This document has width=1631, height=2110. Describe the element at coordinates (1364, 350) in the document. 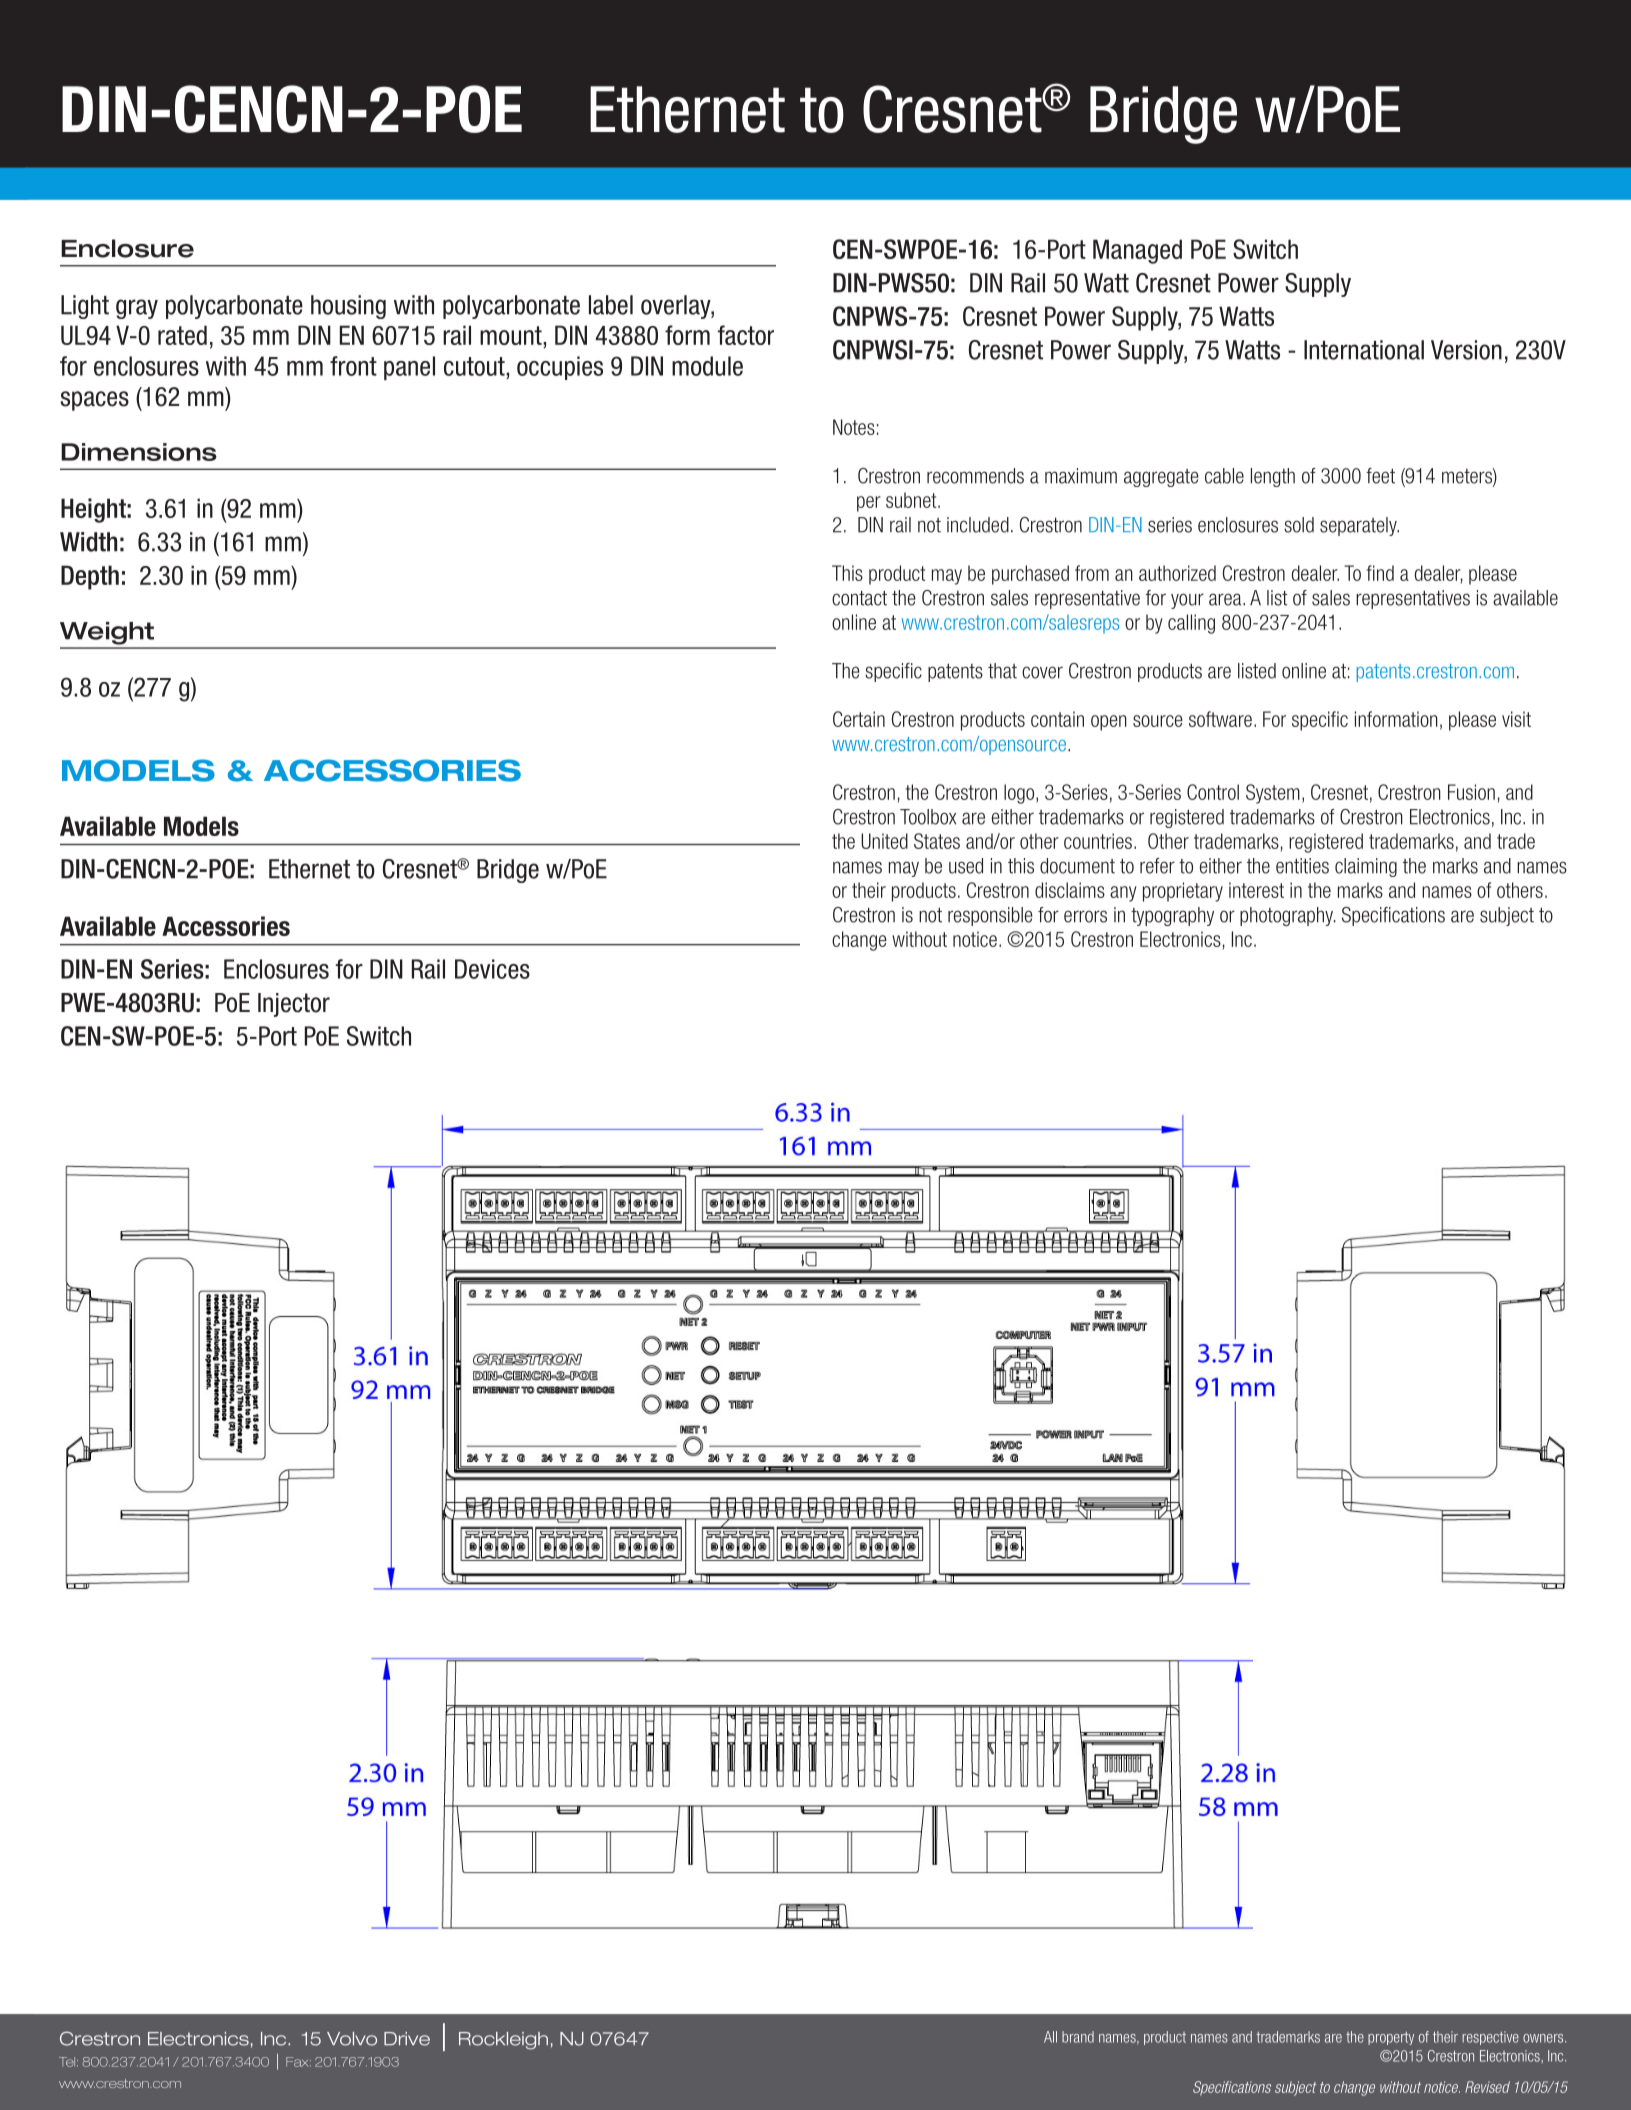

I see `International` at that location.
